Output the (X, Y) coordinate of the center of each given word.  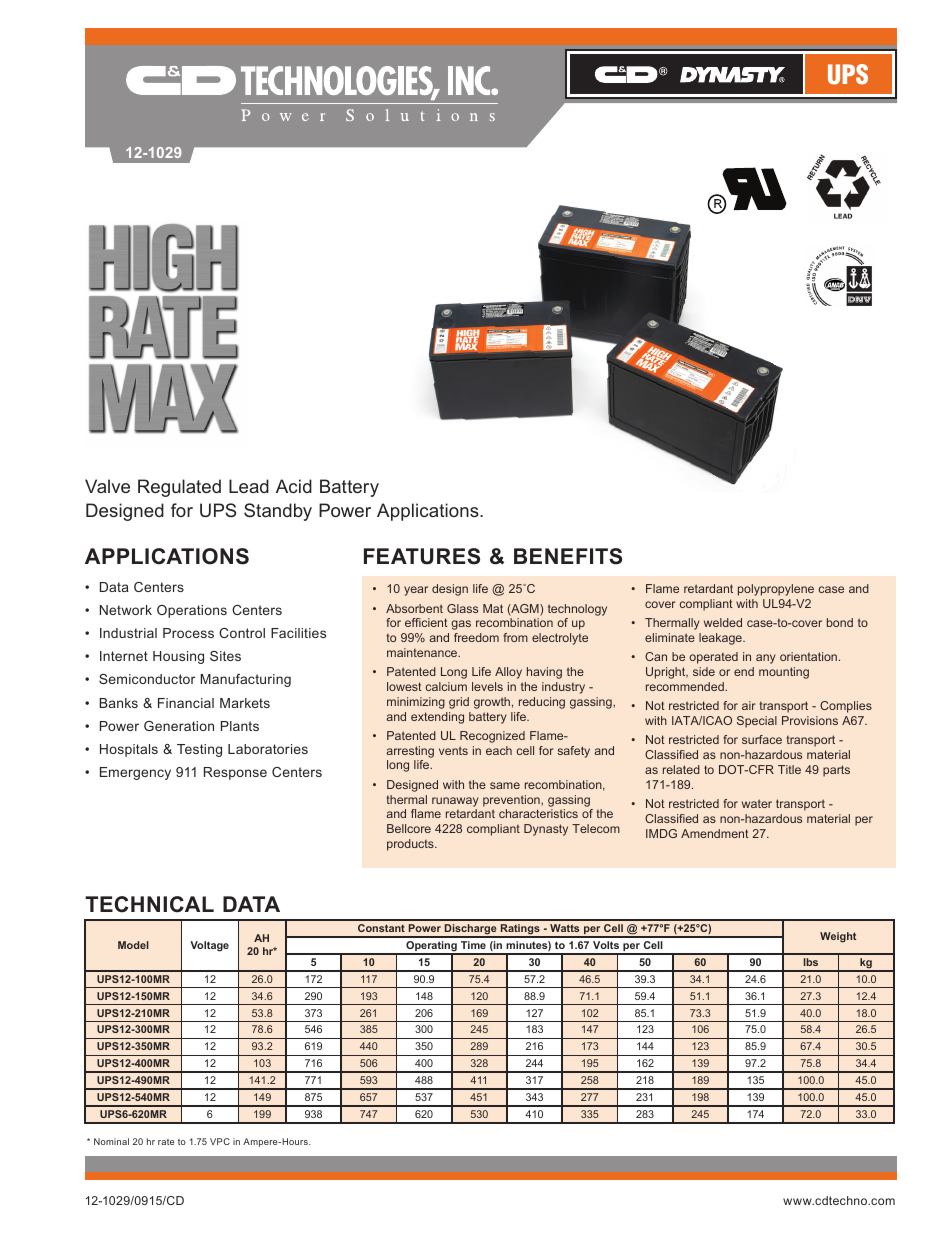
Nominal (111, 1141)
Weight (838, 937)
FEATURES (422, 556)
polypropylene (776, 590)
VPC (220, 1141)
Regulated (179, 488)
